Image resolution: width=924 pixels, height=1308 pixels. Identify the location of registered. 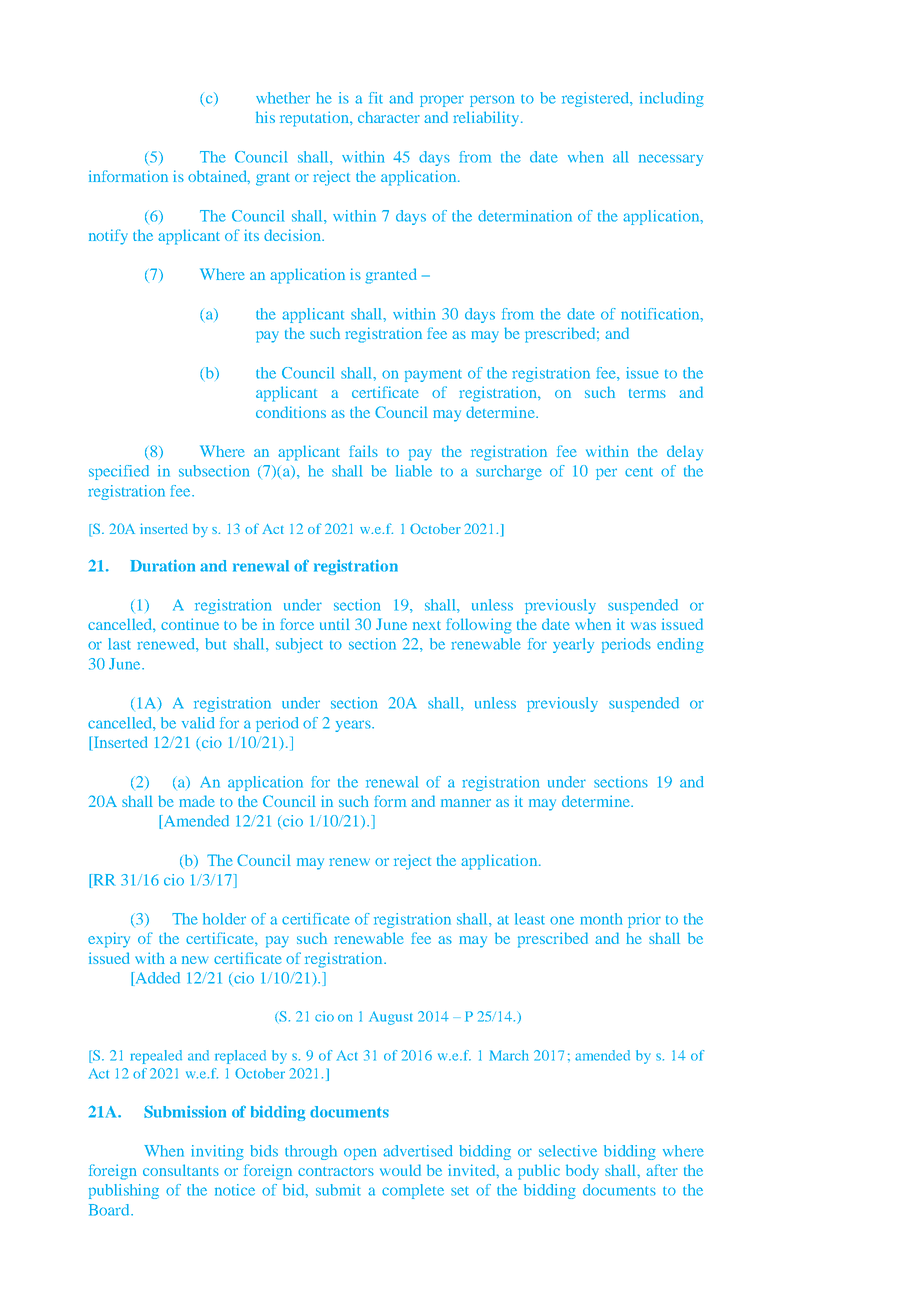
(597, 99).
